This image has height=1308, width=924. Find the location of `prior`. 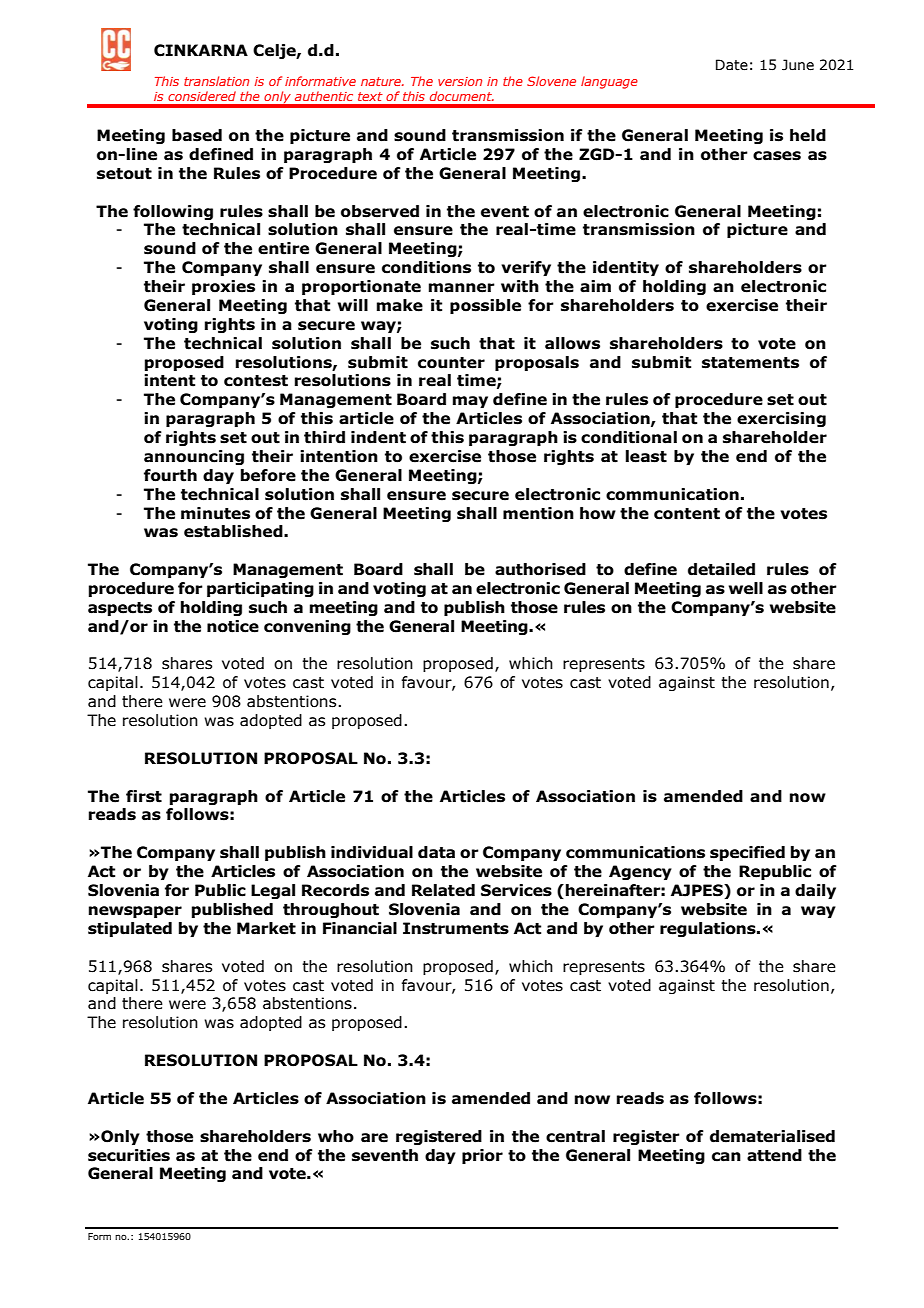

prior is located at coordinates (482, 1156).
